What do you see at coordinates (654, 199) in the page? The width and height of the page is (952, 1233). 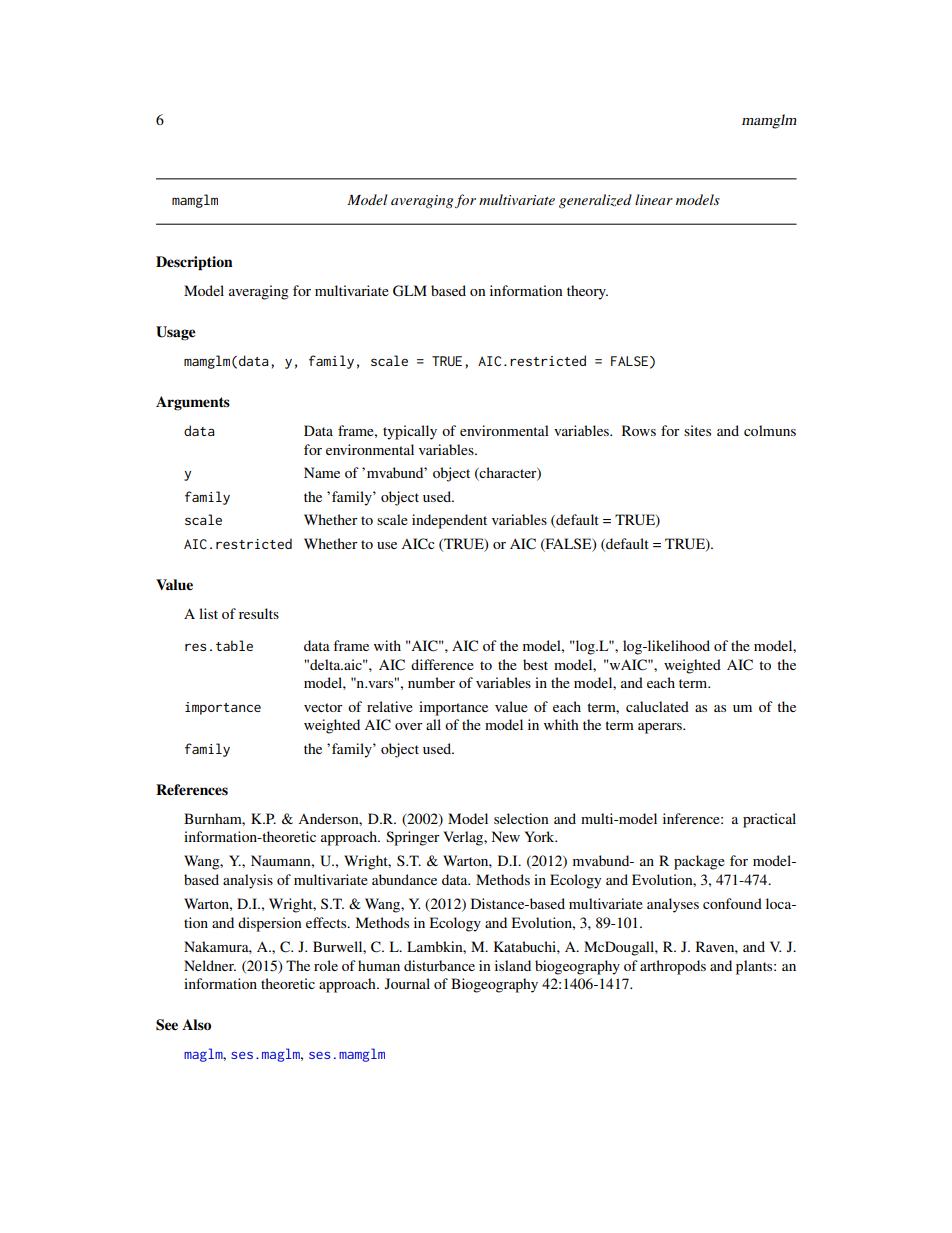 I see `linear` at bounding box center [654, 199].
